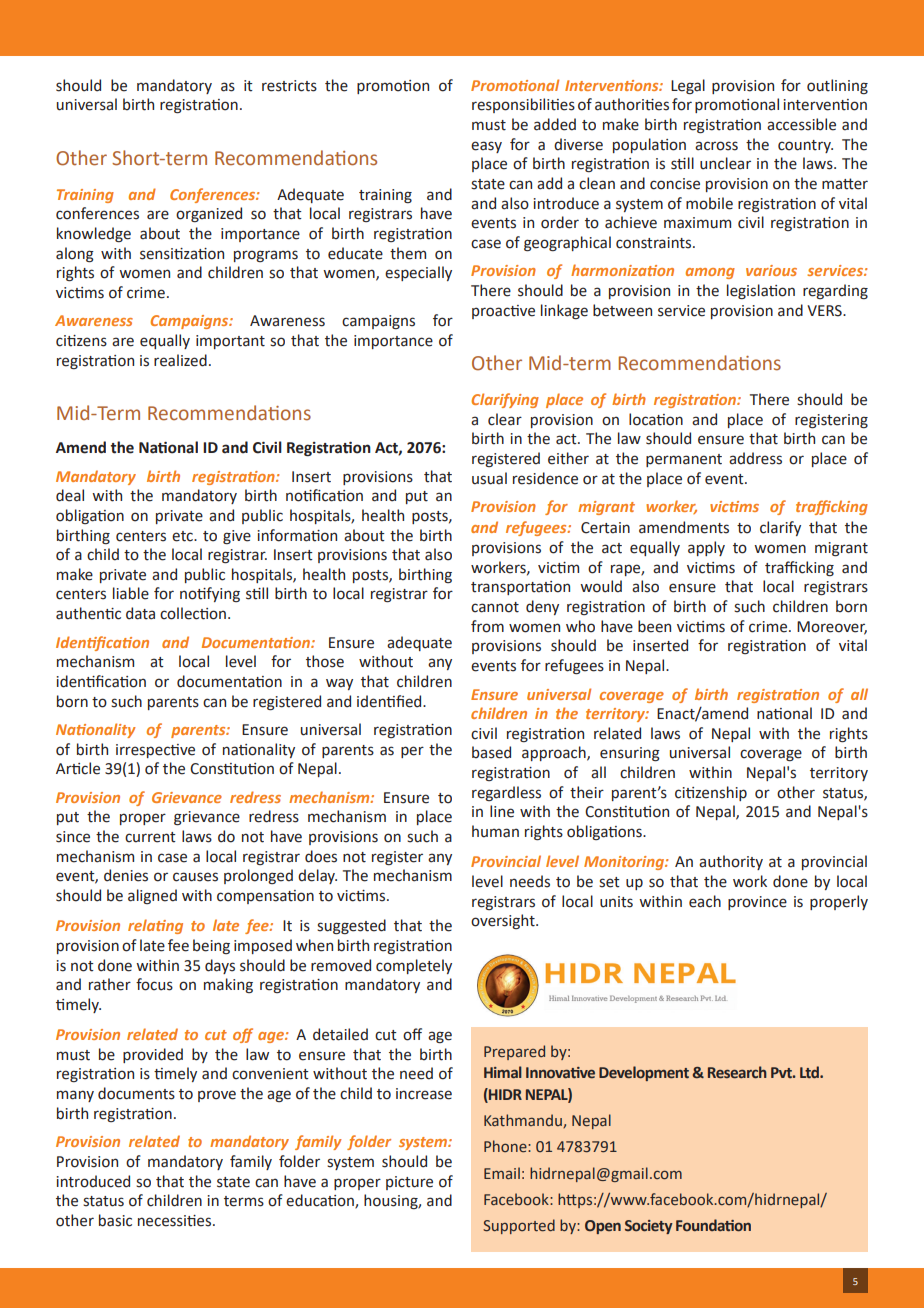  What do you see at coordinates (630, 754) in the image?
I see `ensuring` at bounding box center [630, 754].
